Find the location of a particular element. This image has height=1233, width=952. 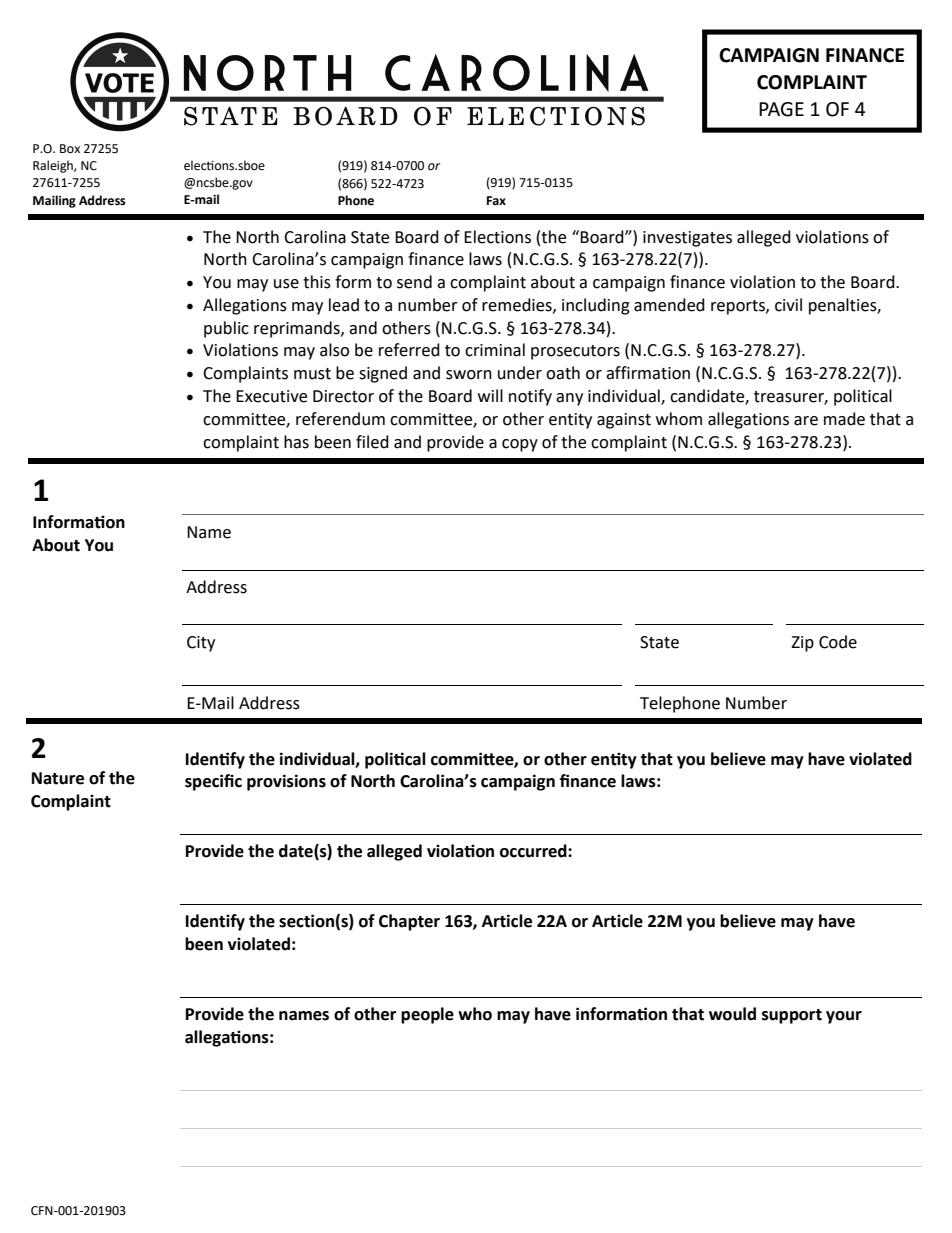

Code is located at coordinates (838, 642).
